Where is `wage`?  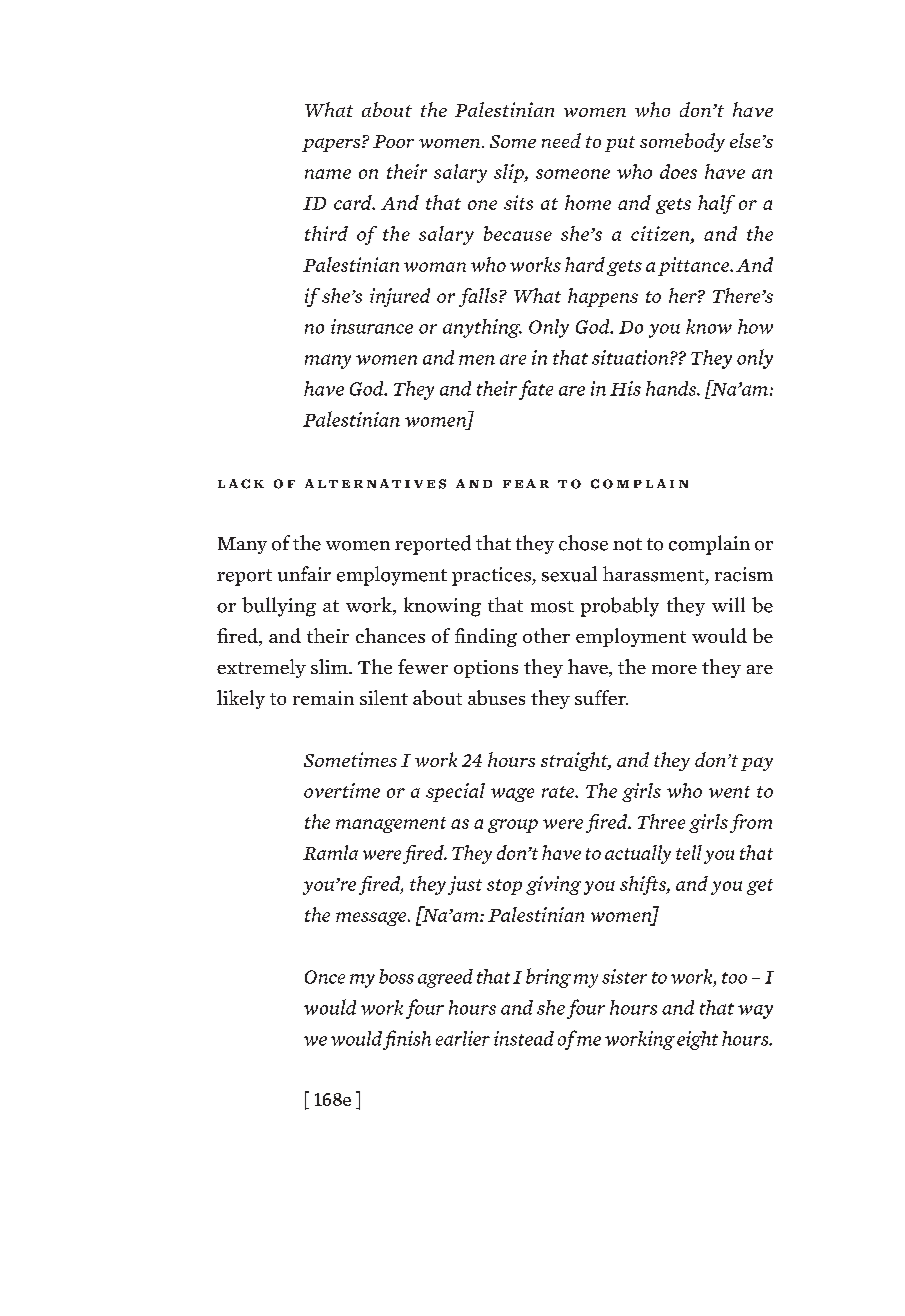 wage is located at coordinates (512, 795).
